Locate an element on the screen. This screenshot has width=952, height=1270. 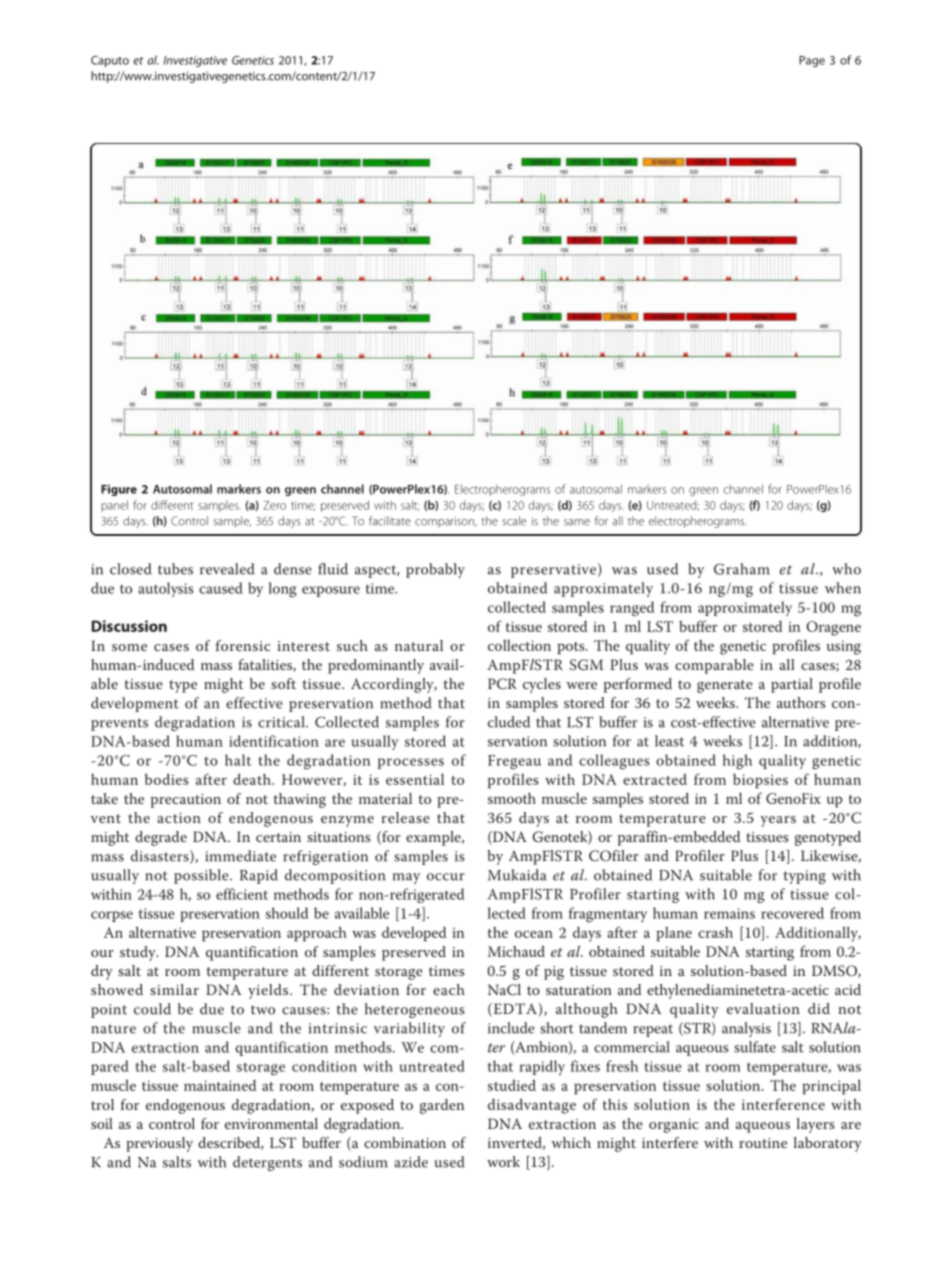
when is located at coordinates (843, 588).
